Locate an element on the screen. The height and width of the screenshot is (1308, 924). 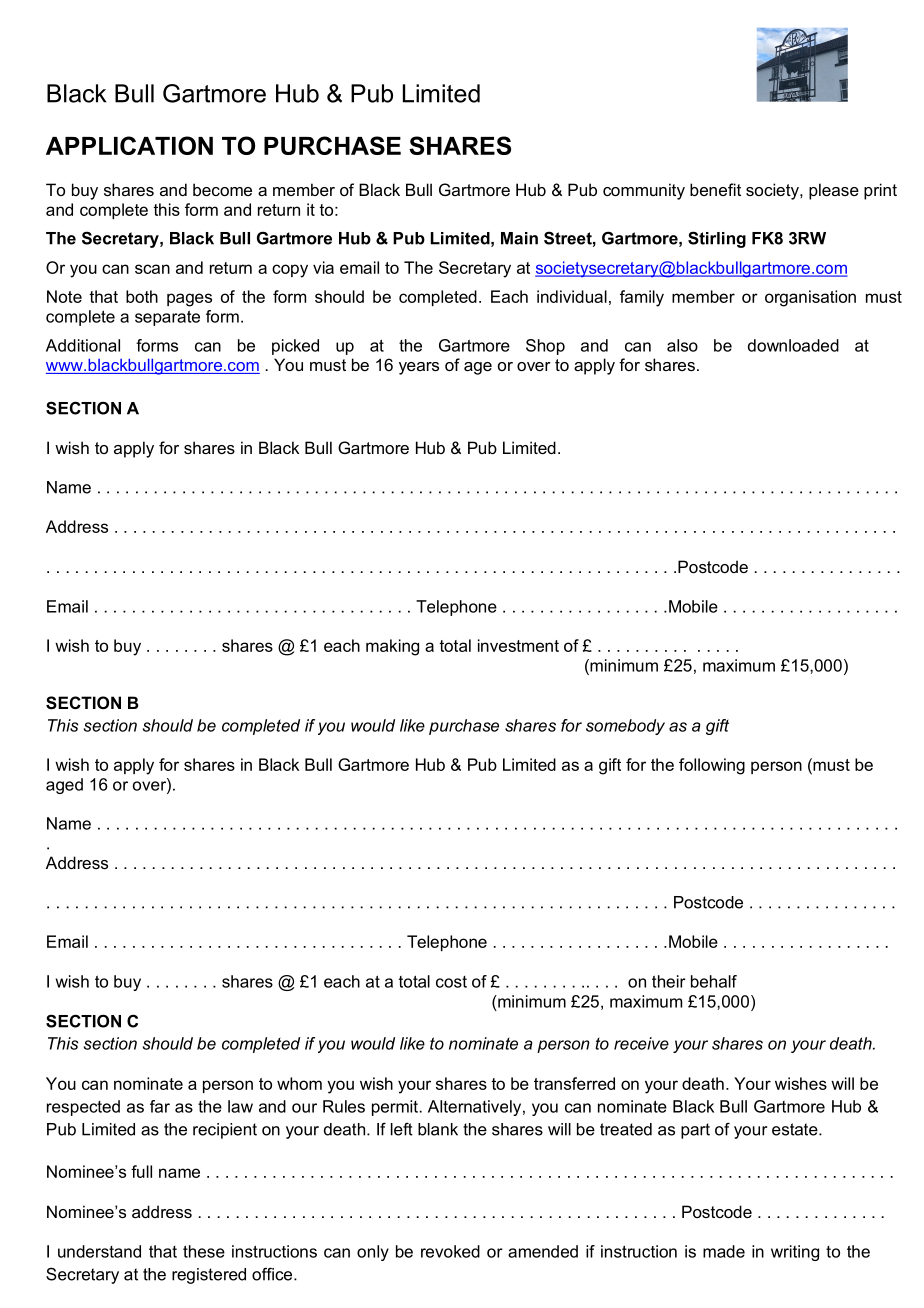
please is located at coordinates (834, 191).
